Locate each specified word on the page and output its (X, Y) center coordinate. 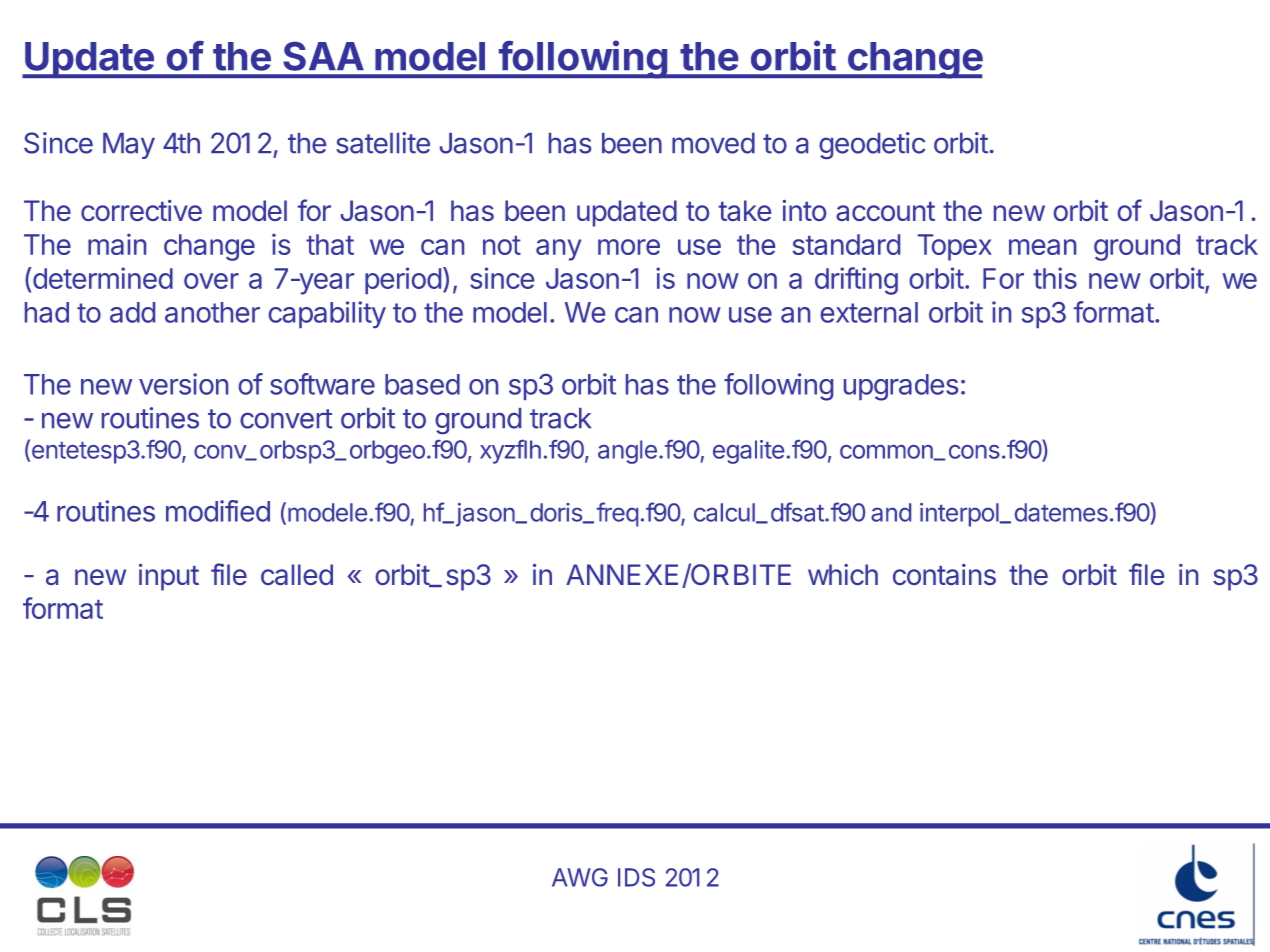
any (559, 250)
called (297, 574)
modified (218, 511)
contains (944, 574)
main (117, 244)
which (843, 574)
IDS (636, 877)
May (129, 146)
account (885, 211)
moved (713, 143)
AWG (580, 877)
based (422, 384)
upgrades (901, 387)
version (183, 384)
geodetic (872, 145)
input (169, 577)
